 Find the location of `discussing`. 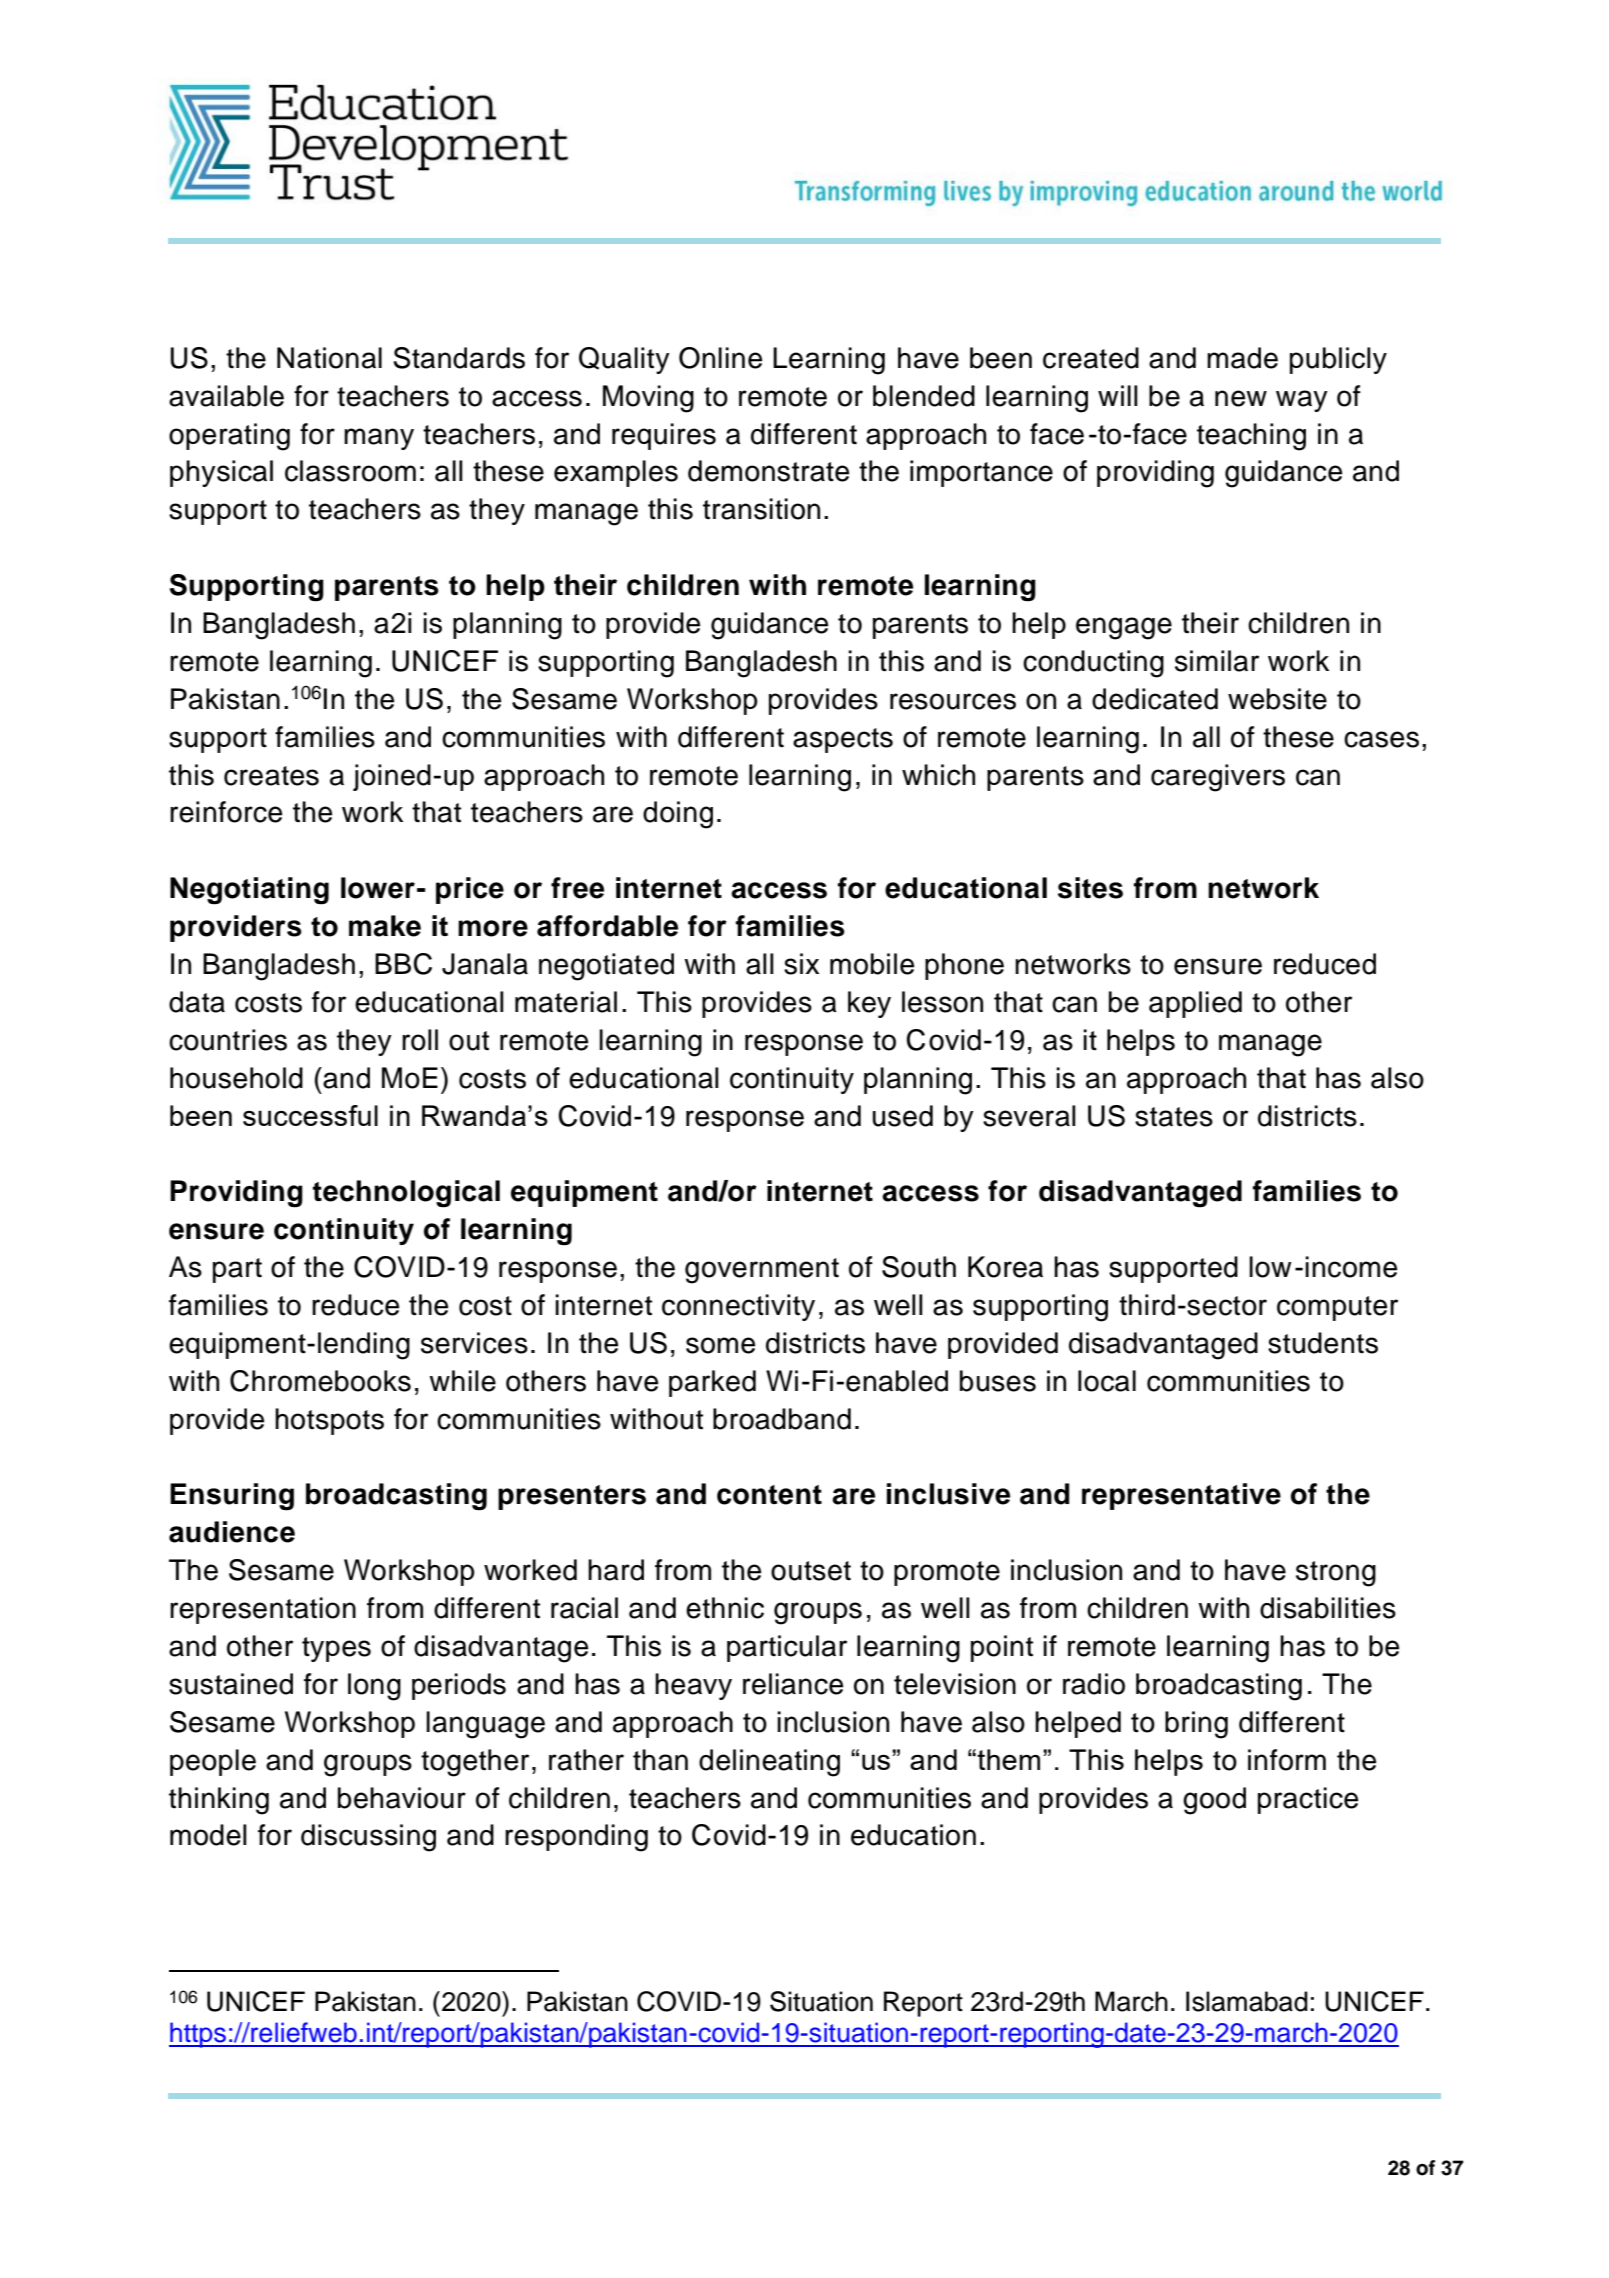

discussing is located at coordinates (368, 1838).
